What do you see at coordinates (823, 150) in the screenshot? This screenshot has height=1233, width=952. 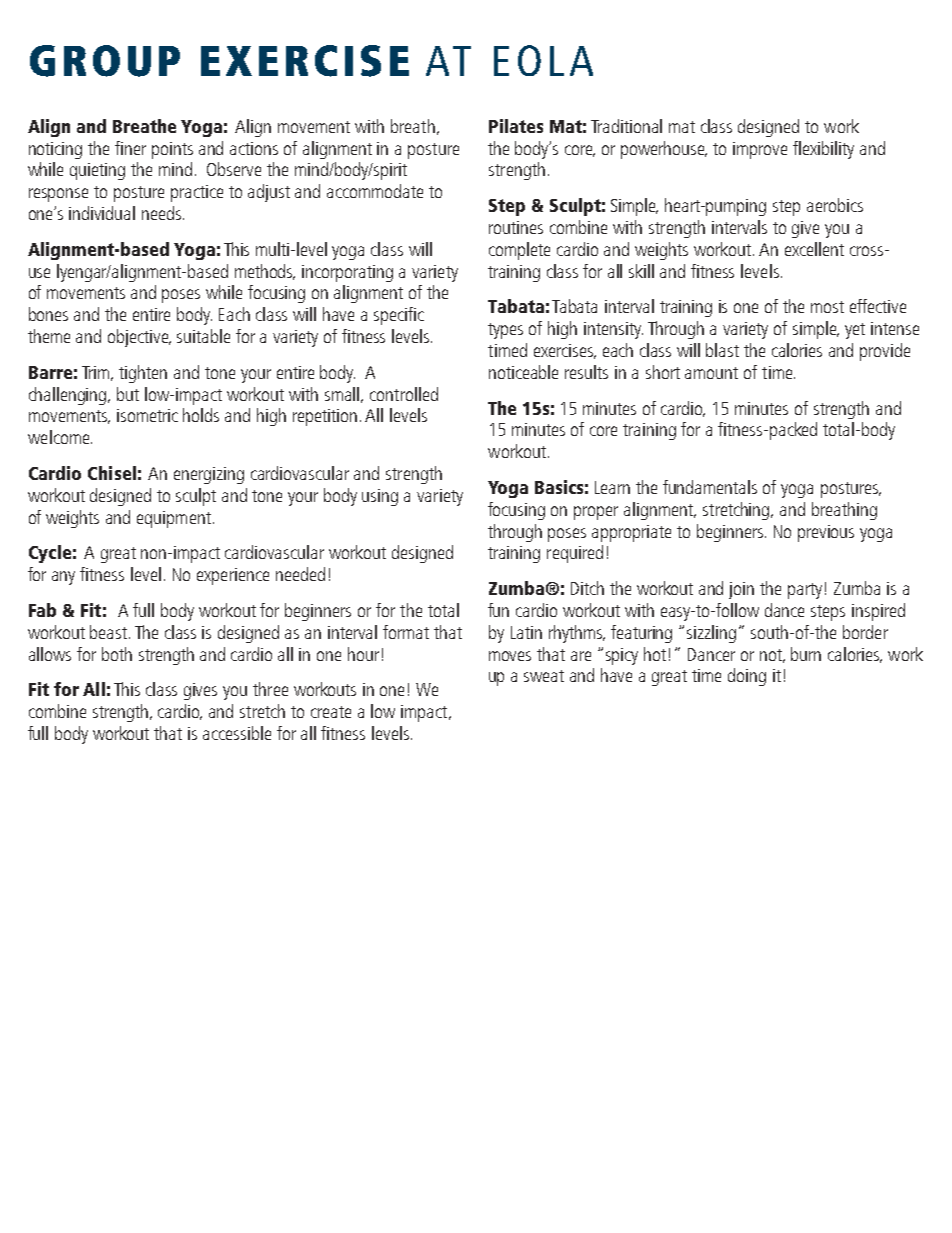 I see `flexibility` at bounding box center [823, 150].
